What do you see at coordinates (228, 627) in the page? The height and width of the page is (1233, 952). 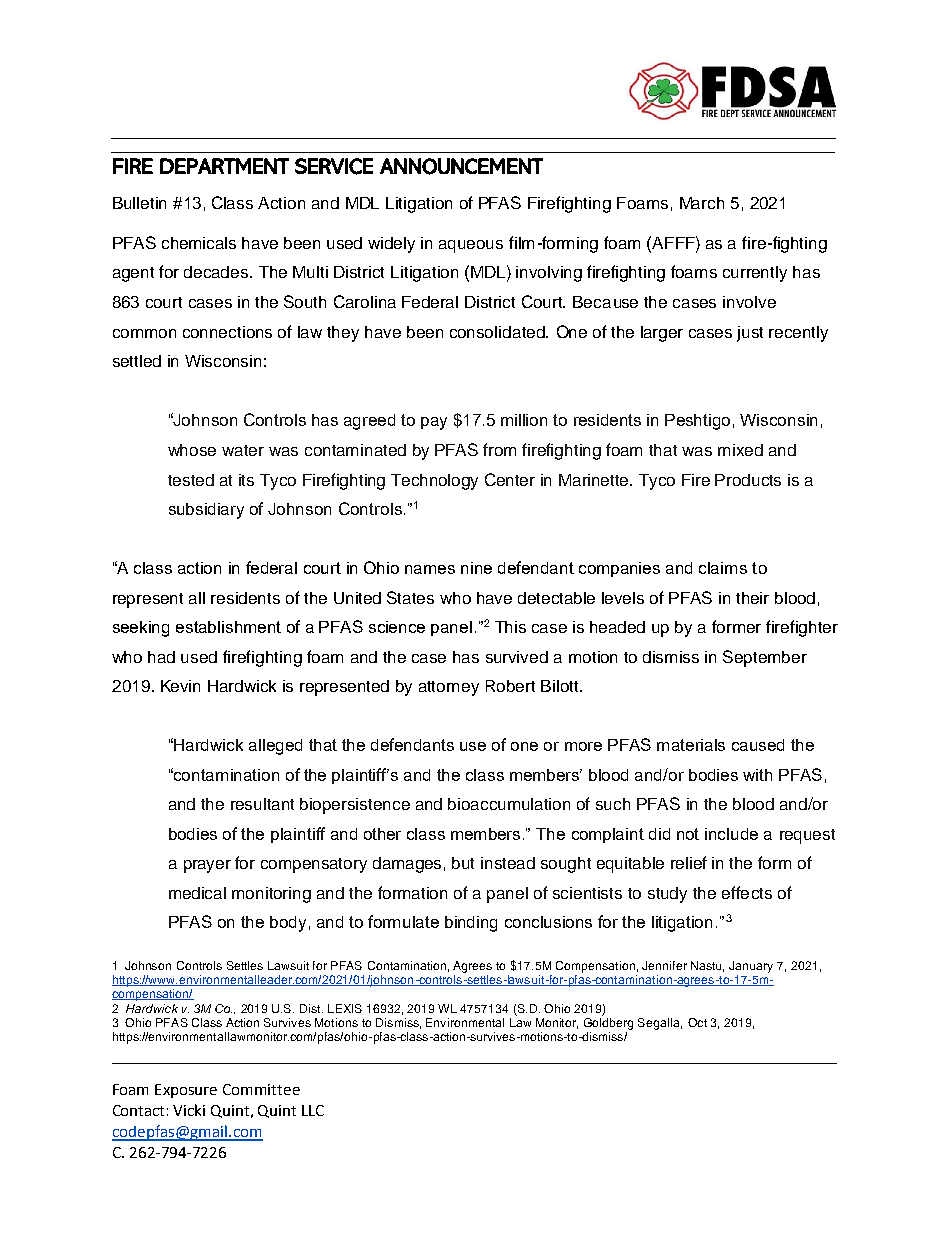 I see `establishment` at bounding box center [228, 627].
